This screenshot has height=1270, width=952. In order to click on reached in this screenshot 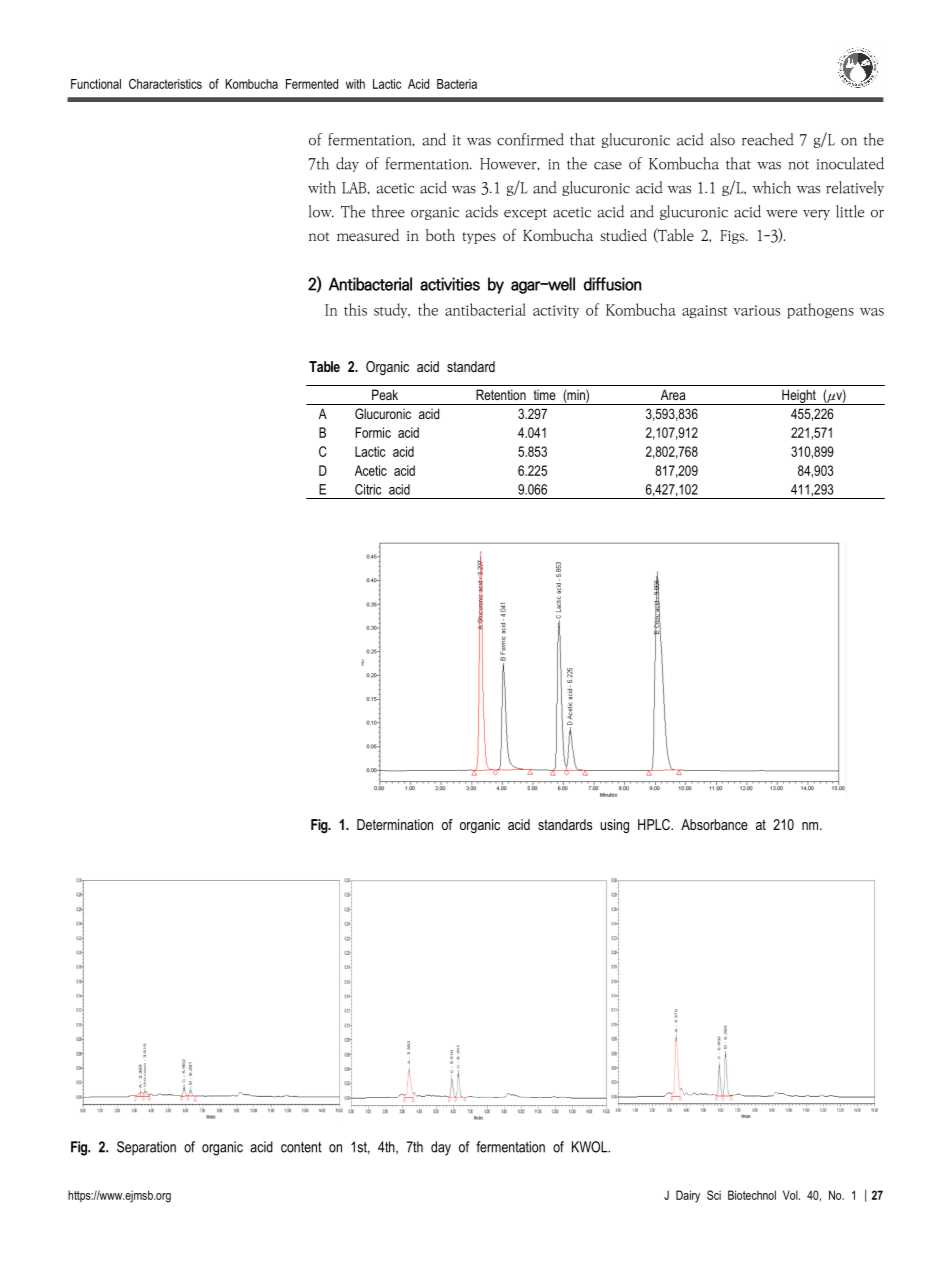, I will do `click(768, 139)`.
